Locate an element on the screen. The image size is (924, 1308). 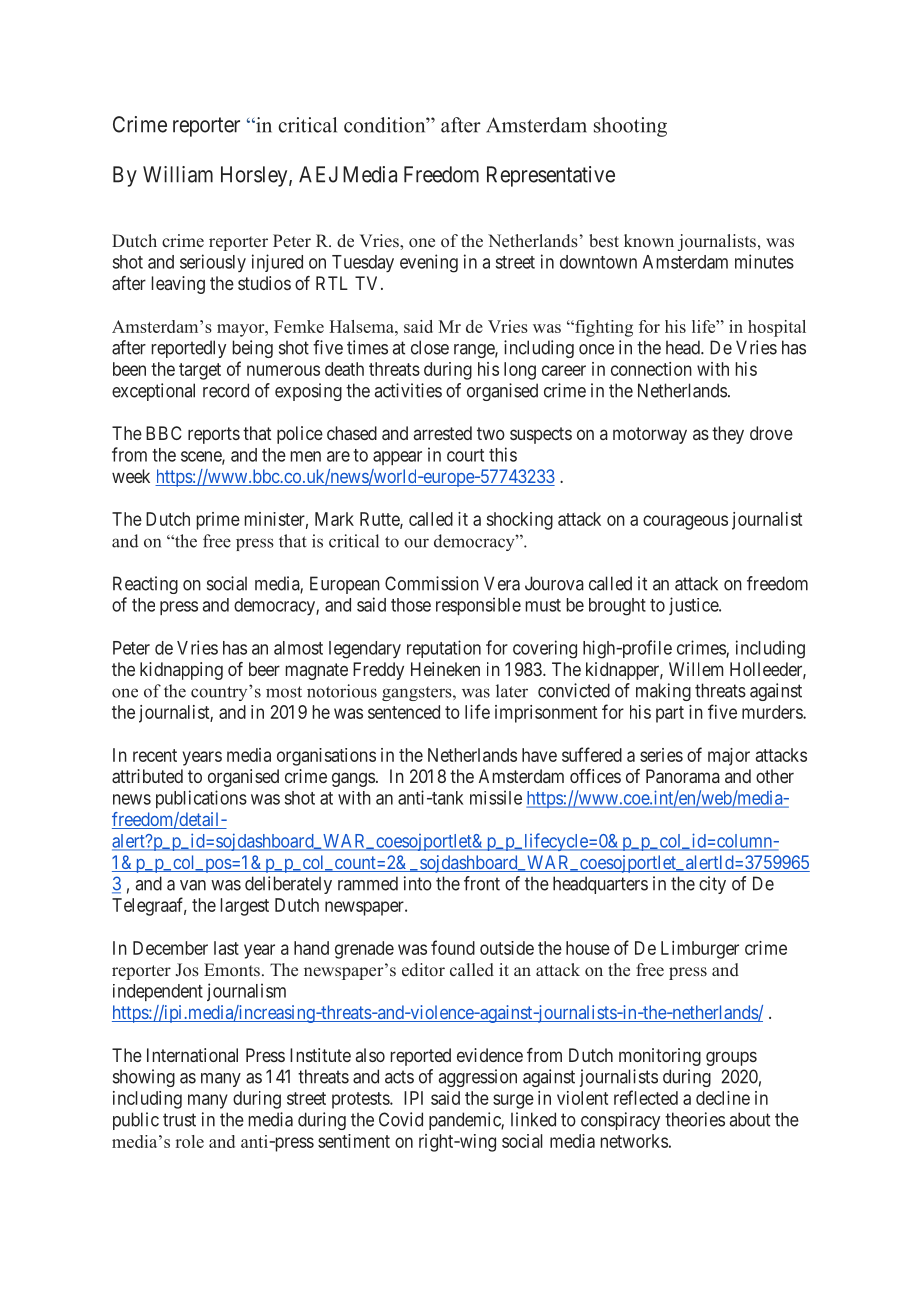
kidnapping is located at coordinates (181, 671).
